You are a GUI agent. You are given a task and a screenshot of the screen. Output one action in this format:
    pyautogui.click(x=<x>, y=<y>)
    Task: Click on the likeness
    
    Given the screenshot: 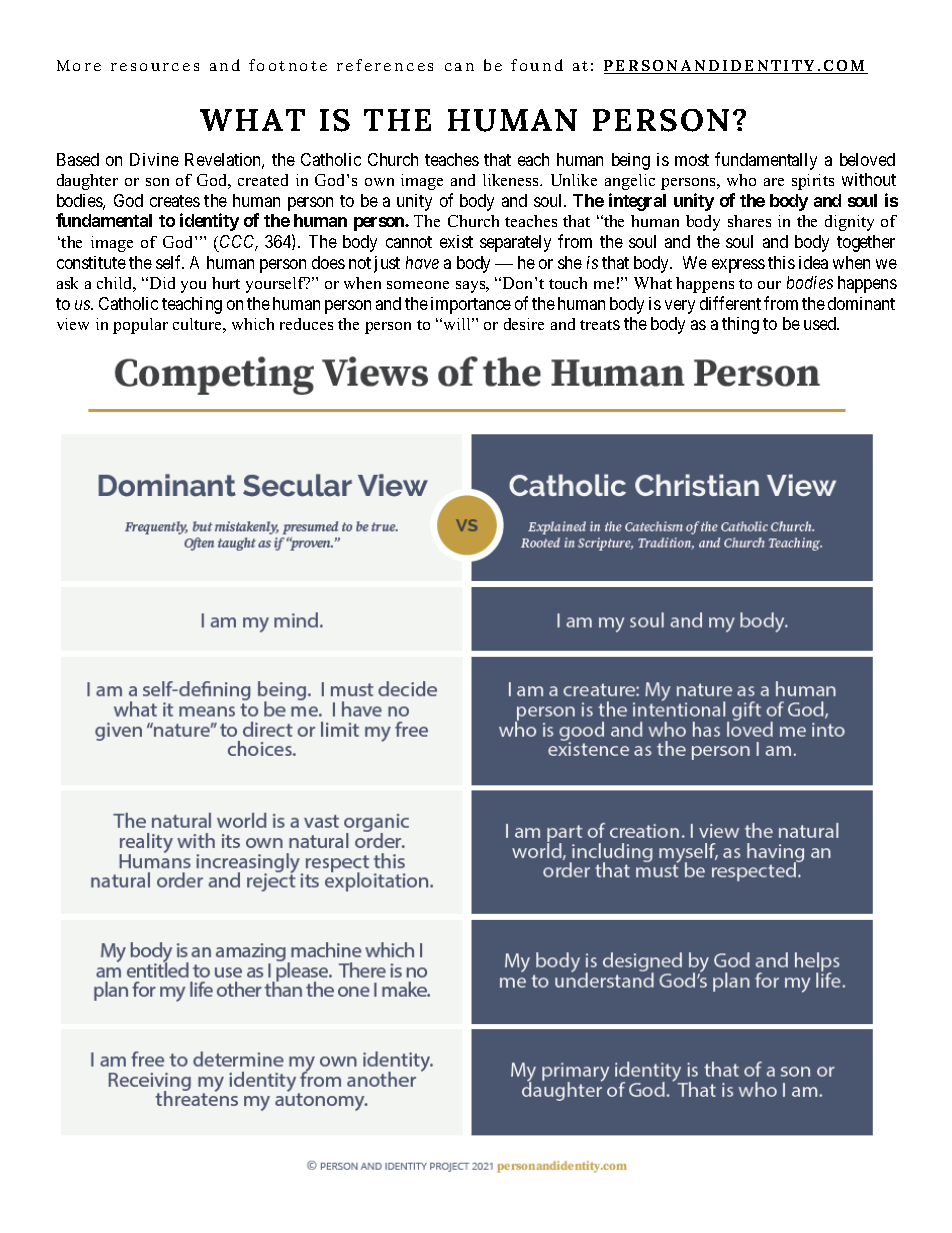 What is the action you would take?
    pyautogui.click(x=512, y=180)
